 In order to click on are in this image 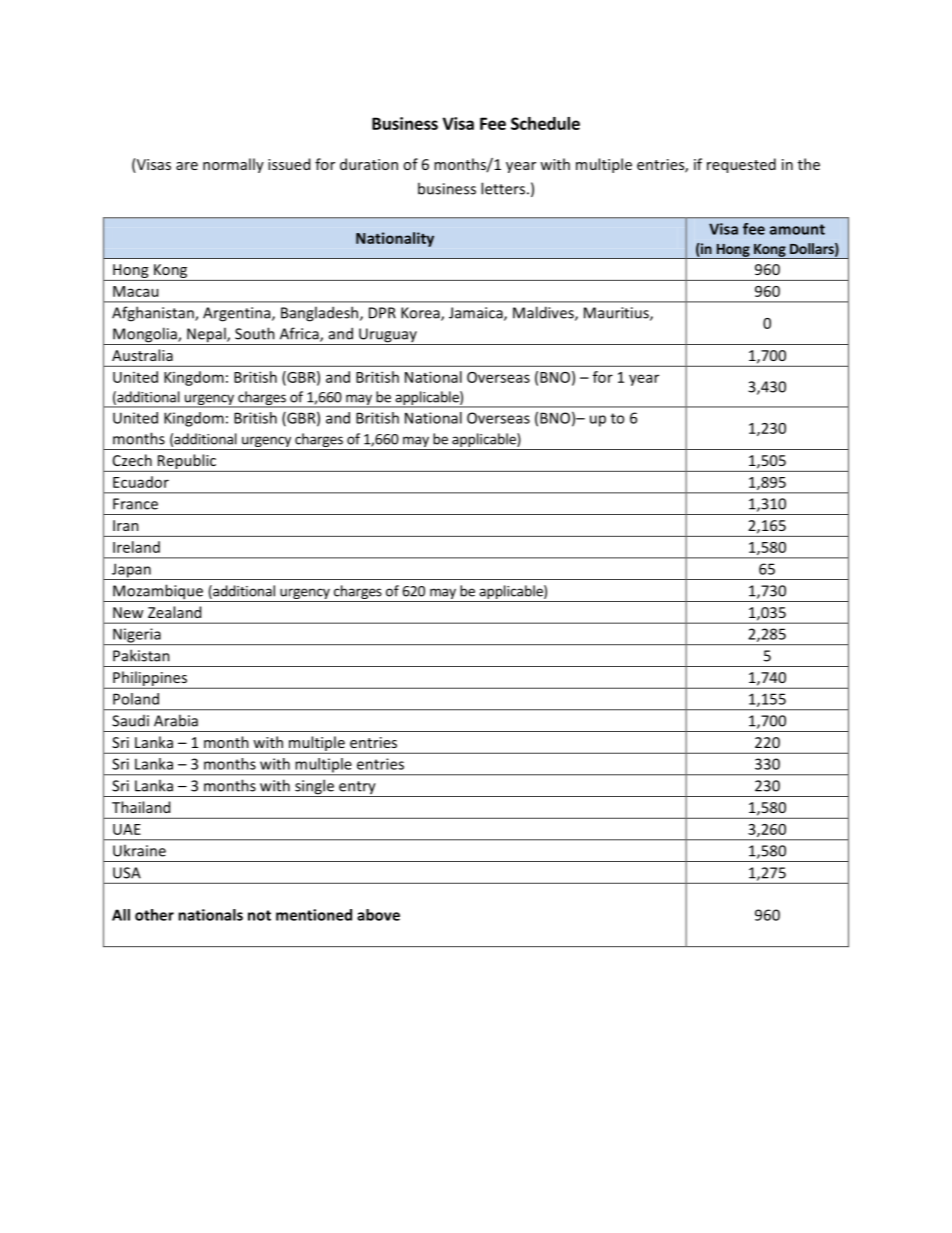, I will do `click(187, 166)`.
